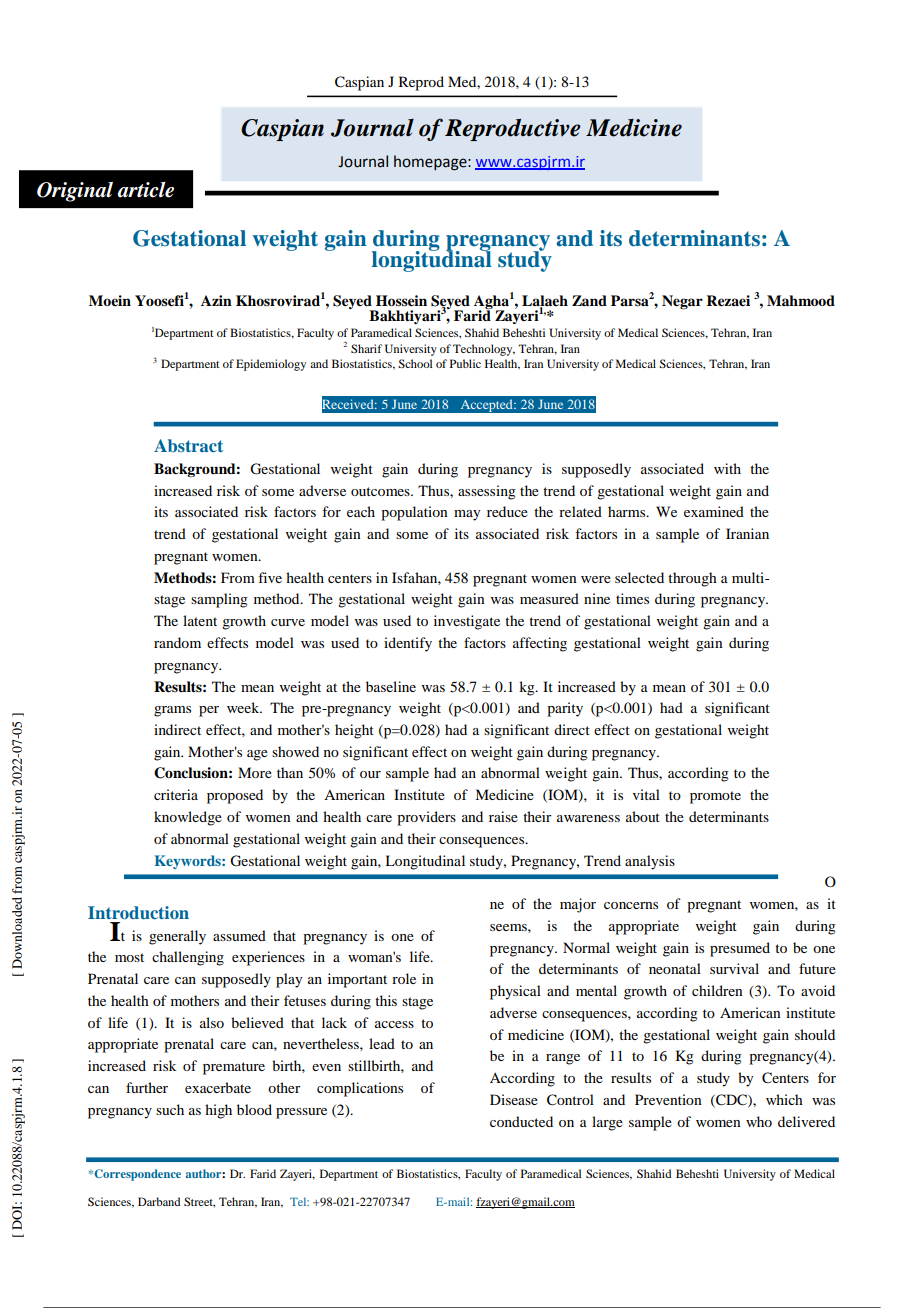  I want to click on Hossein, so click(401, 300).
